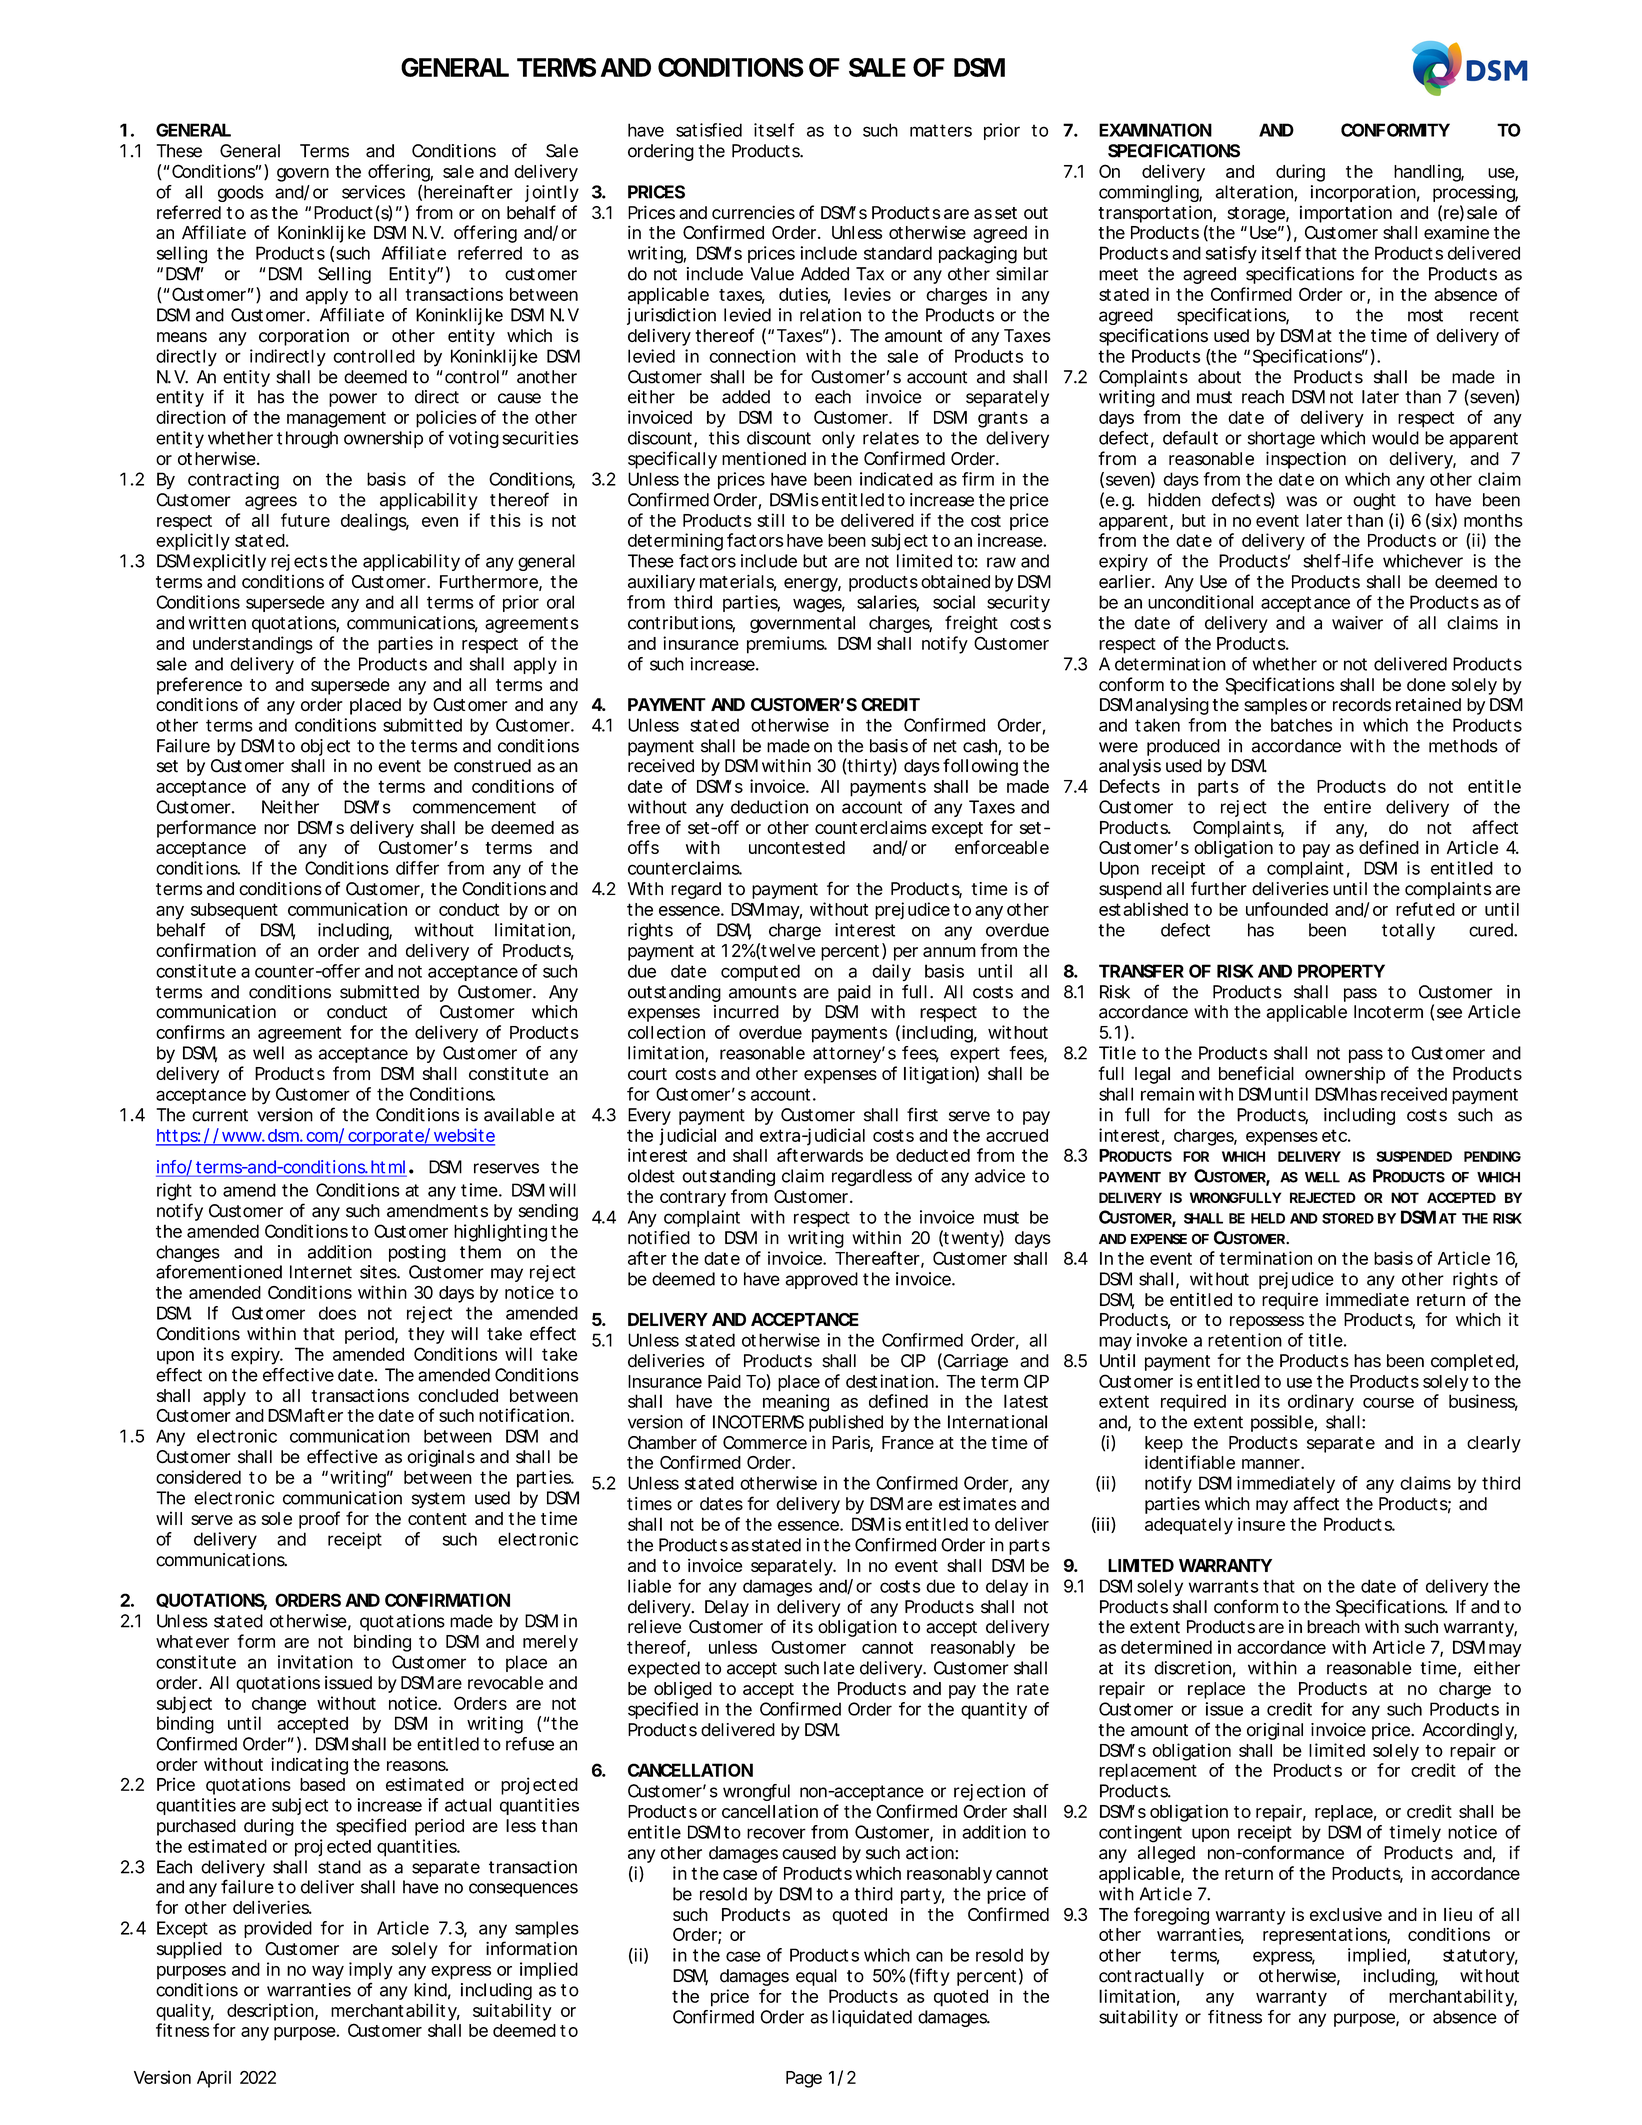 Image resolution: width=1642 pixels, height=2125 pixels. Describe the element at coordinates (1256, 1073) in the screenshot. I see `beneficial` at that location.
